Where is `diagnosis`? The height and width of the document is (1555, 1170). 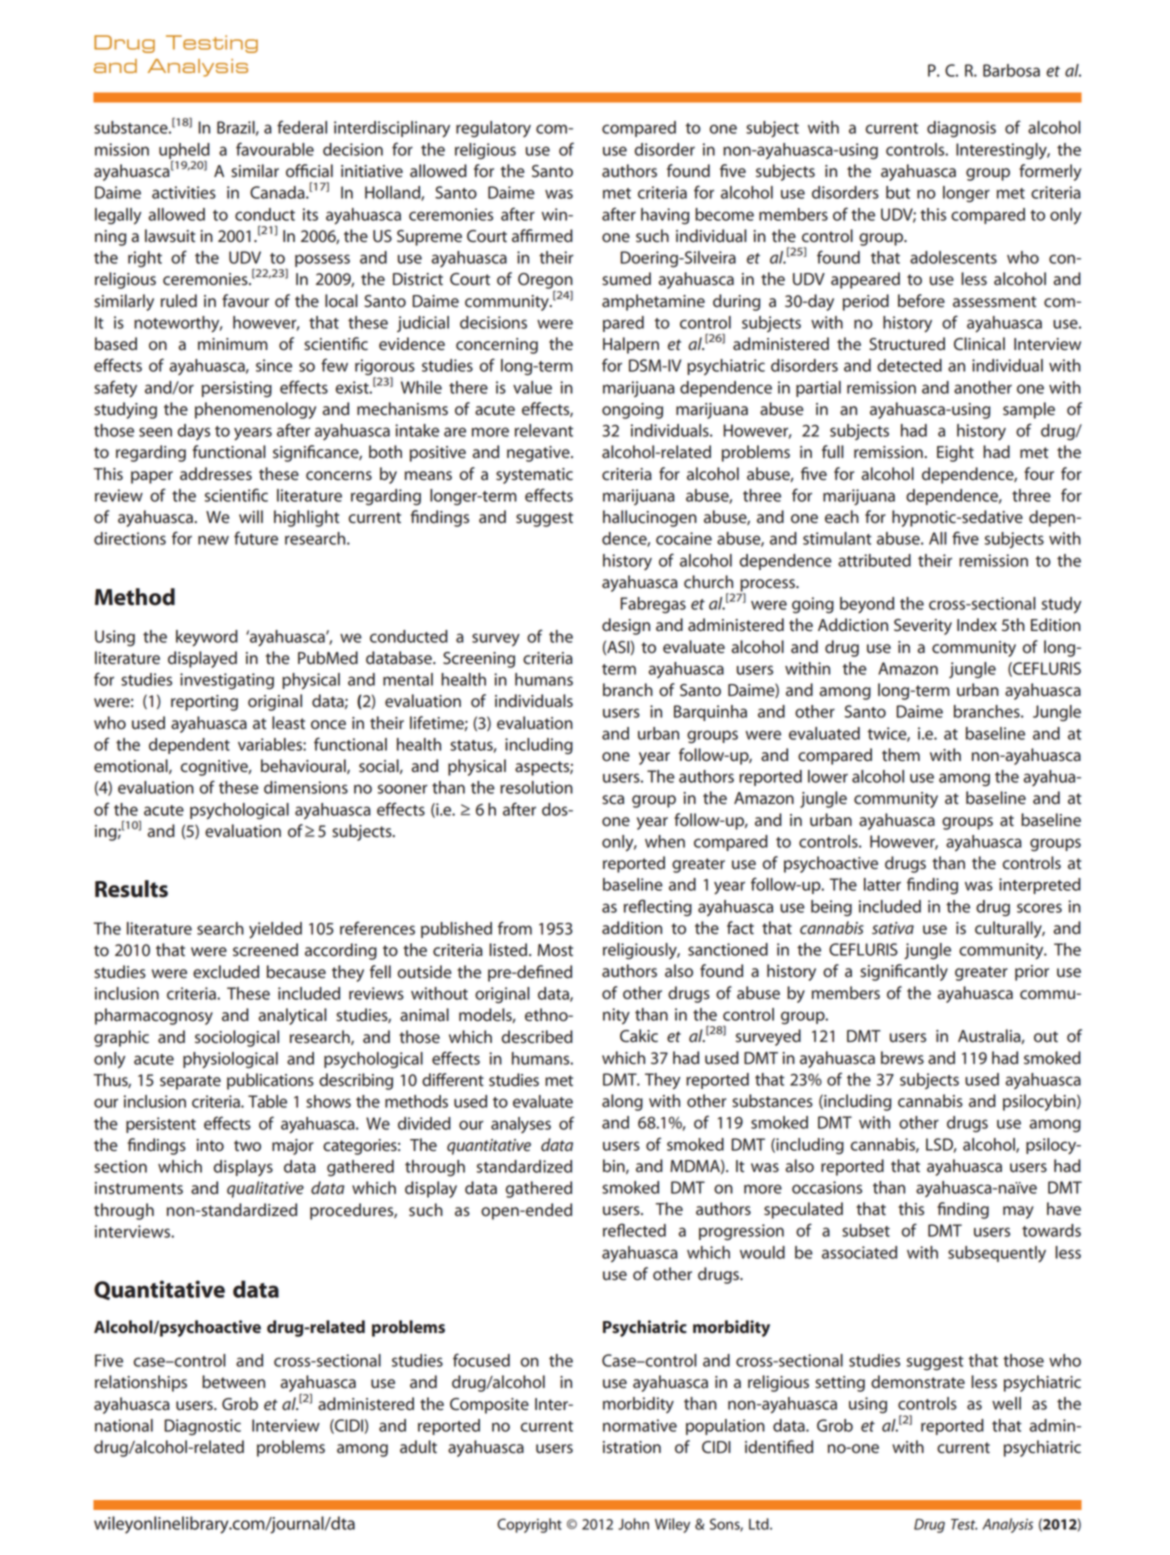 diagnosis is located at coordinates (961, 129).
